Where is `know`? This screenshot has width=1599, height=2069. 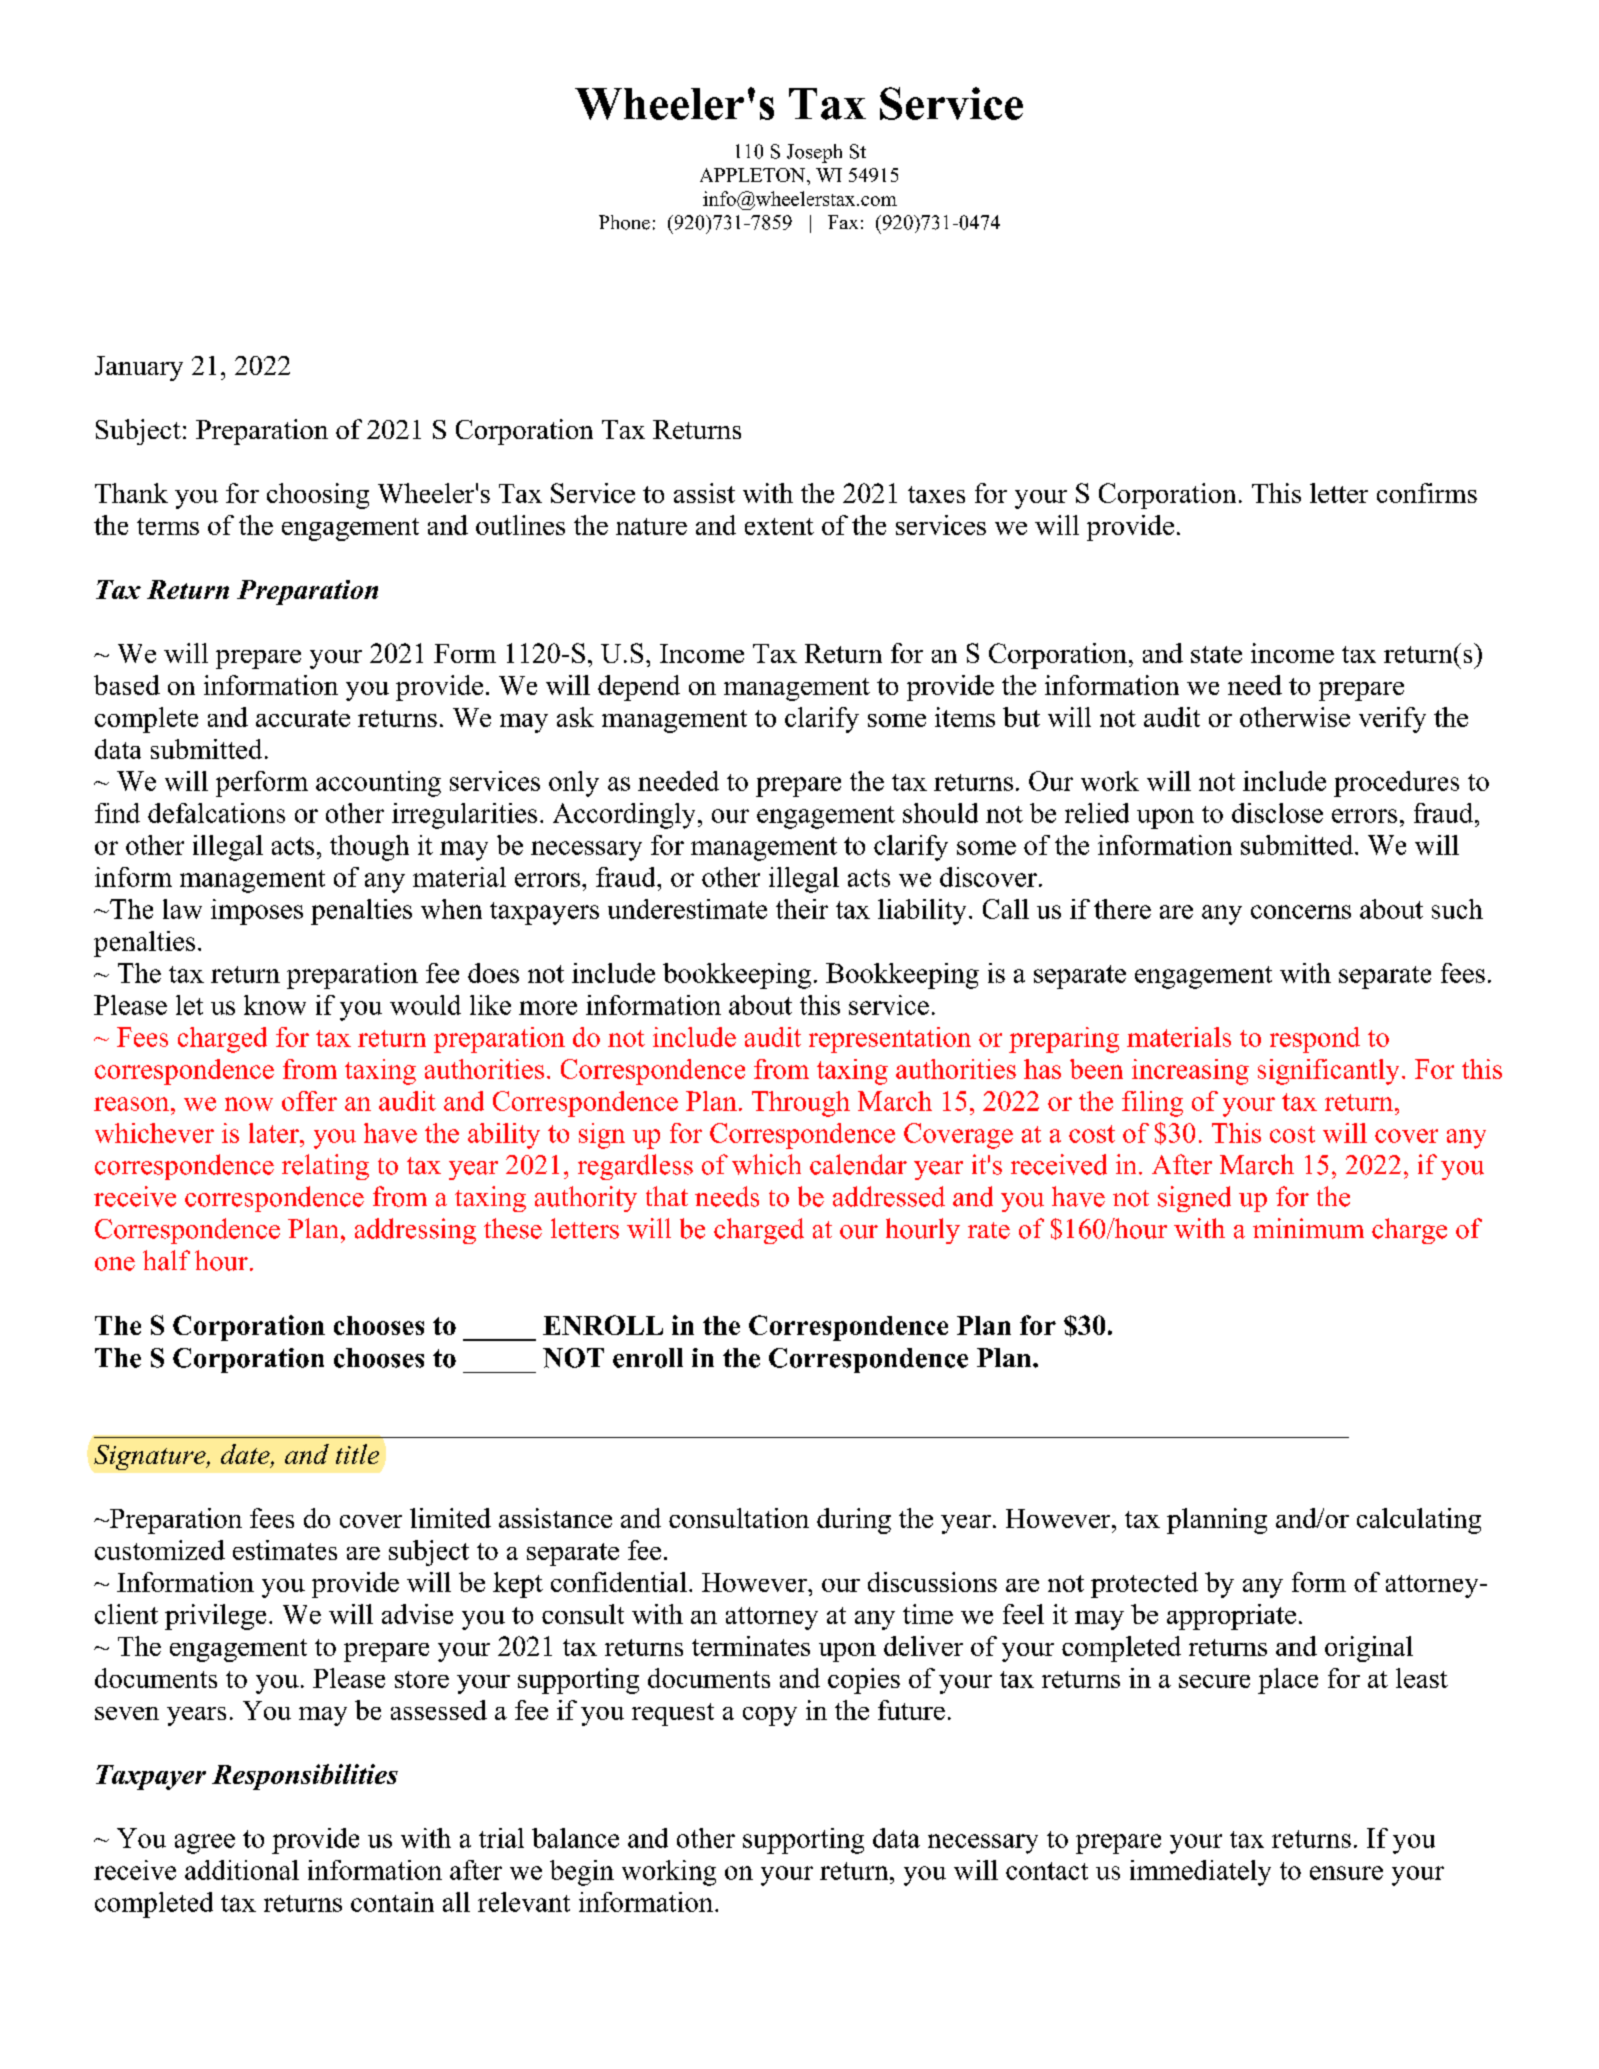
know is located at coordinates (275, 1005).
